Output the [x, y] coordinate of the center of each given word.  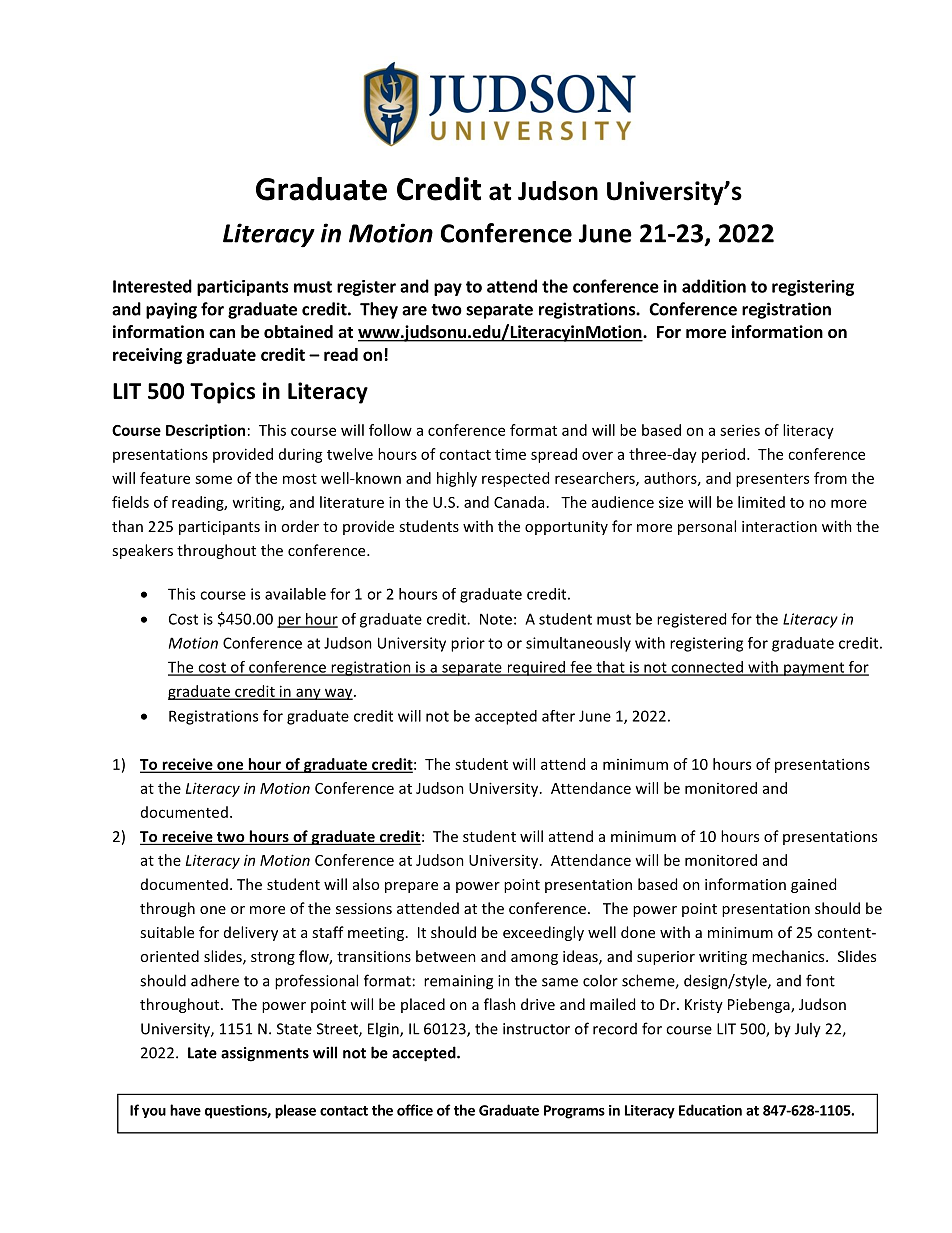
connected [707, 668]
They [379, 310]
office [415, 1110]
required [536, 668]
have [185, 1110]
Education [710, 1110]
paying [171, 310]
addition [714, 286]
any [308, 694]
